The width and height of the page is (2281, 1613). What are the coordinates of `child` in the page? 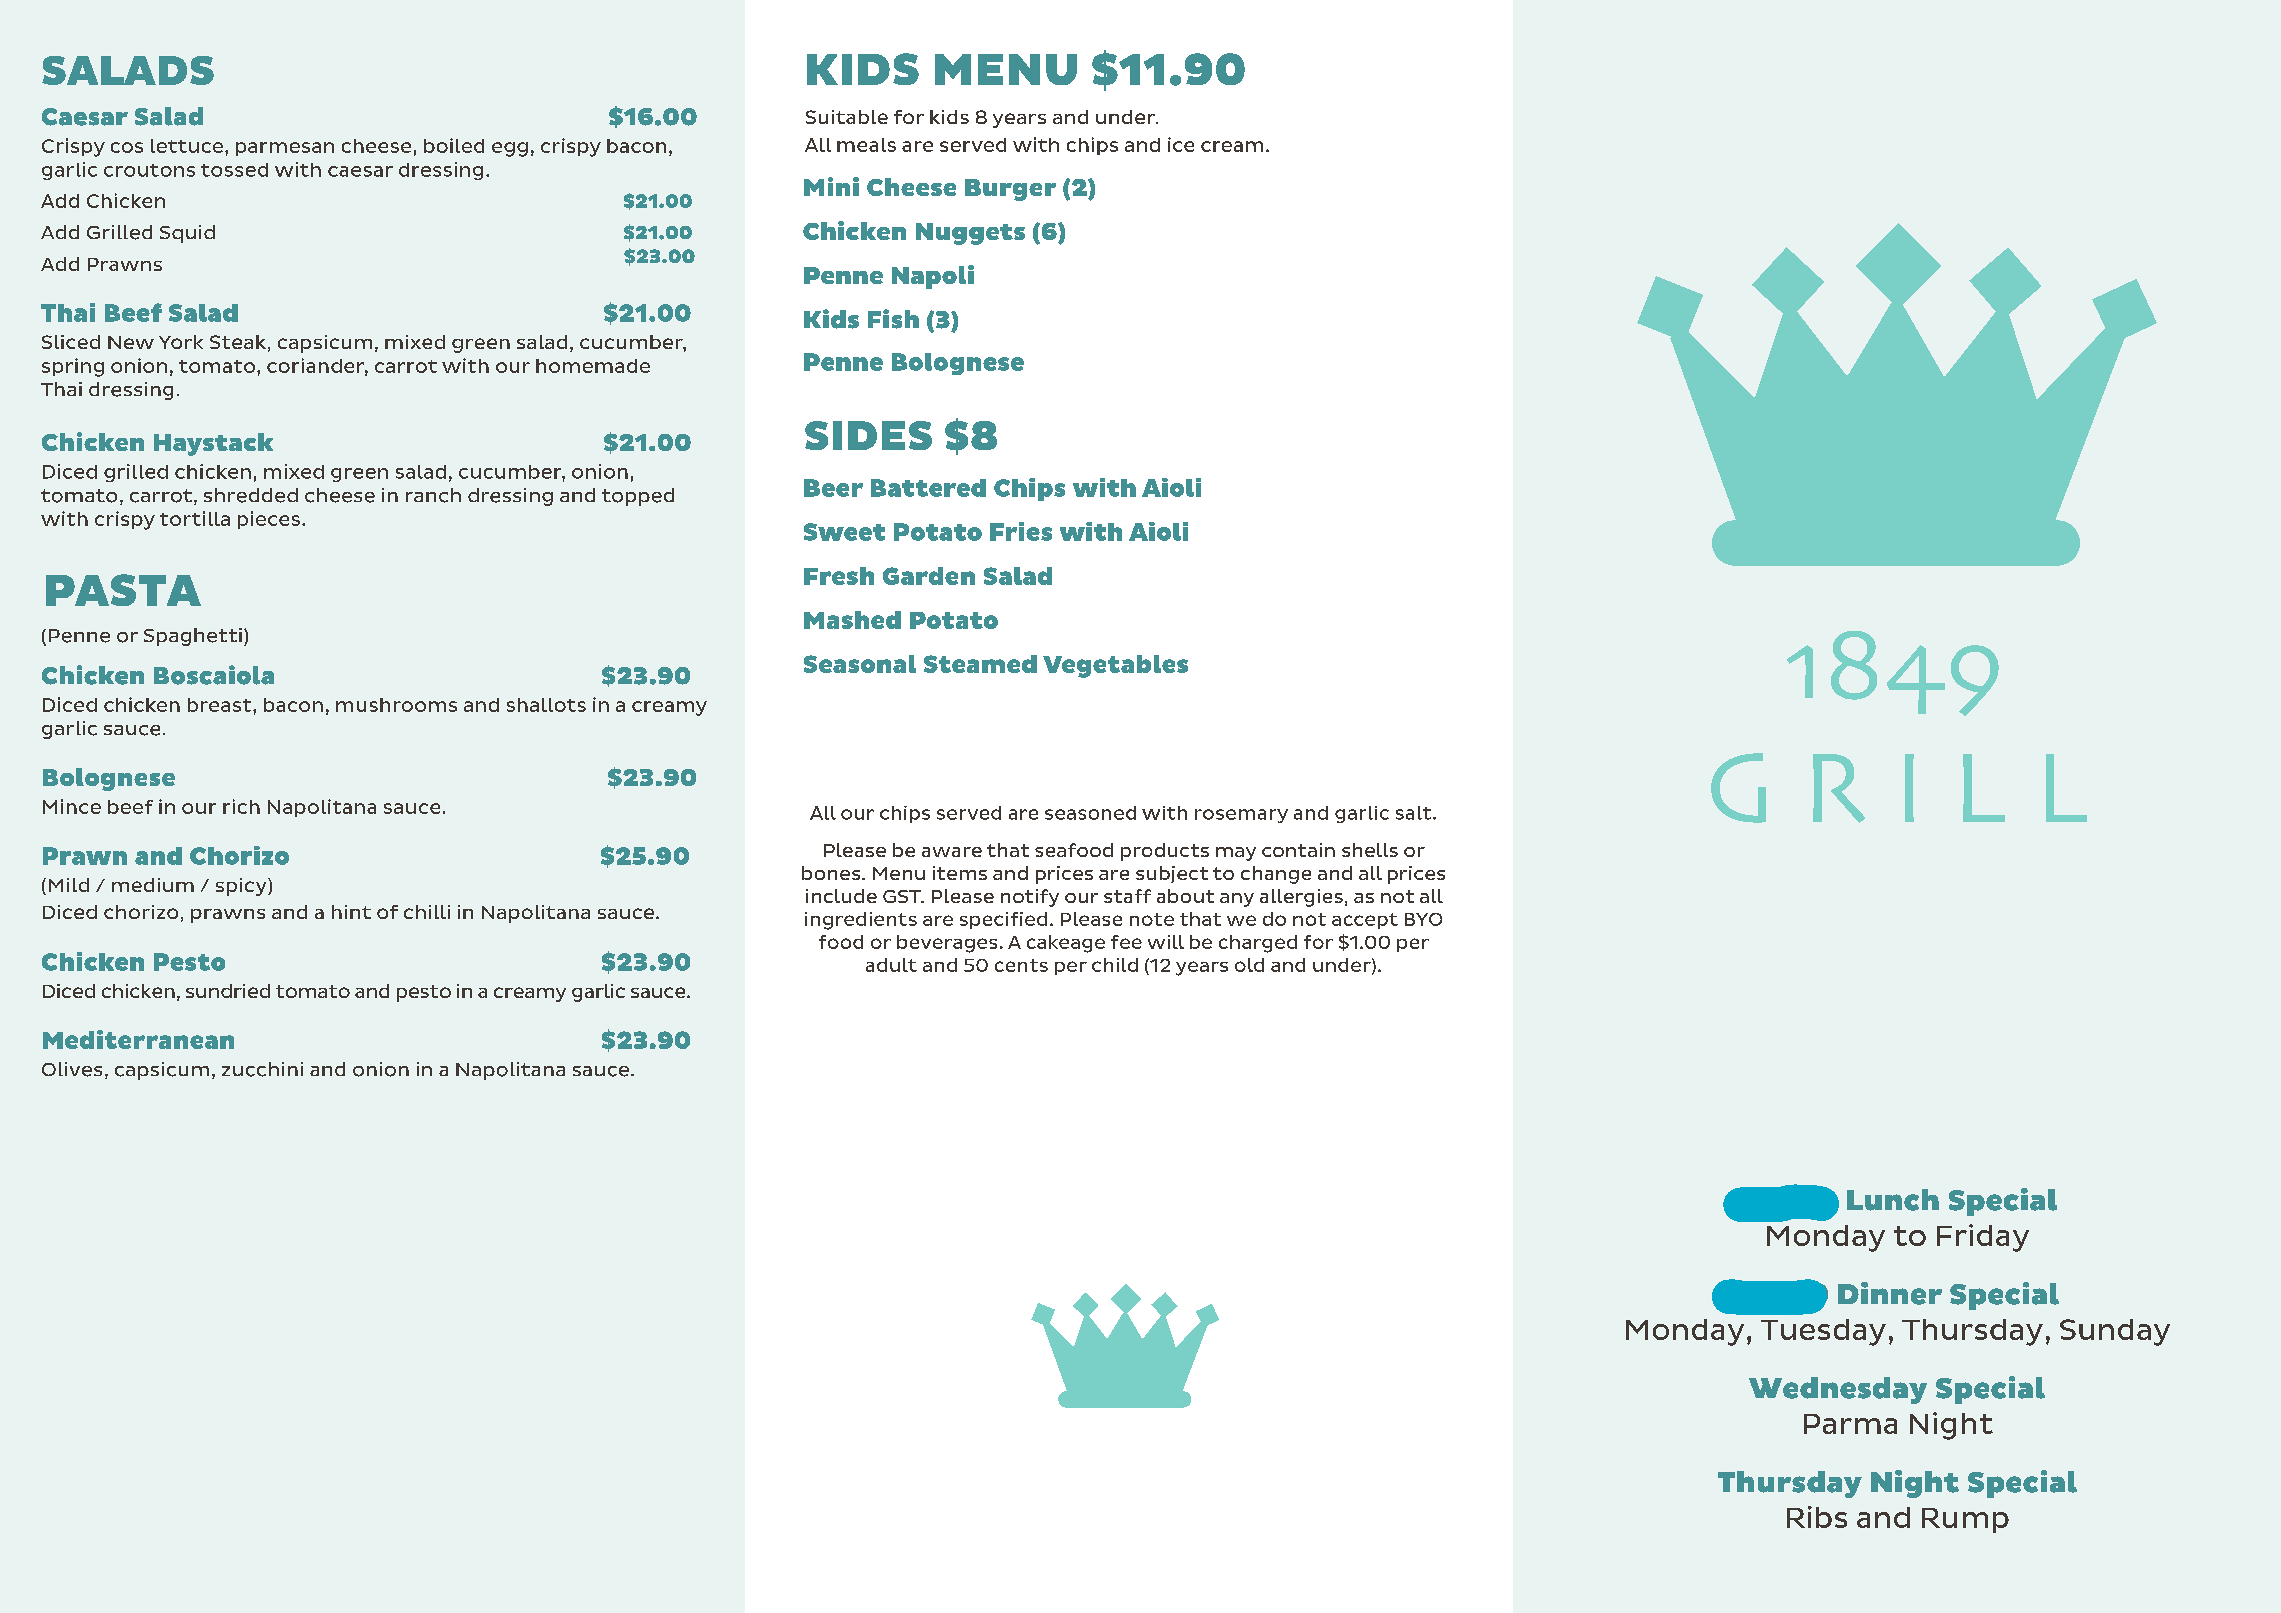 It's located at (1115, 965).
